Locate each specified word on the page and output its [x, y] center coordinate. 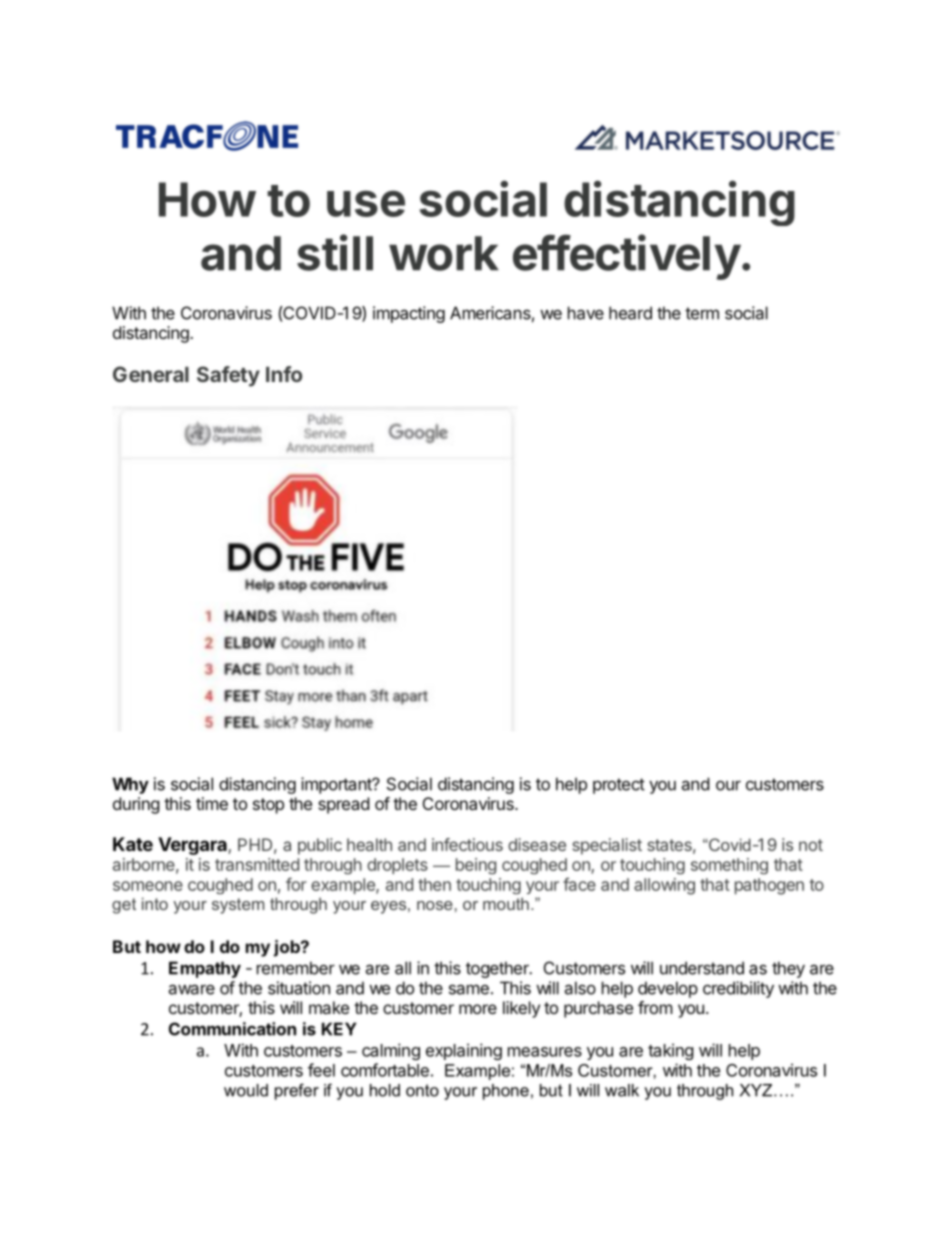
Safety [228, 376]
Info [284, 374]
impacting [409, 314]
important [337, 785]
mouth [506, 903]
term [702, 313]
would [246, 1090]
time [212, 803]
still [335, 252]
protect [619, 786]
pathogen [769, 886]
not [811, 845]
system [238, 906]
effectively [627, 257]
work [444, 253]
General [151, 374]
